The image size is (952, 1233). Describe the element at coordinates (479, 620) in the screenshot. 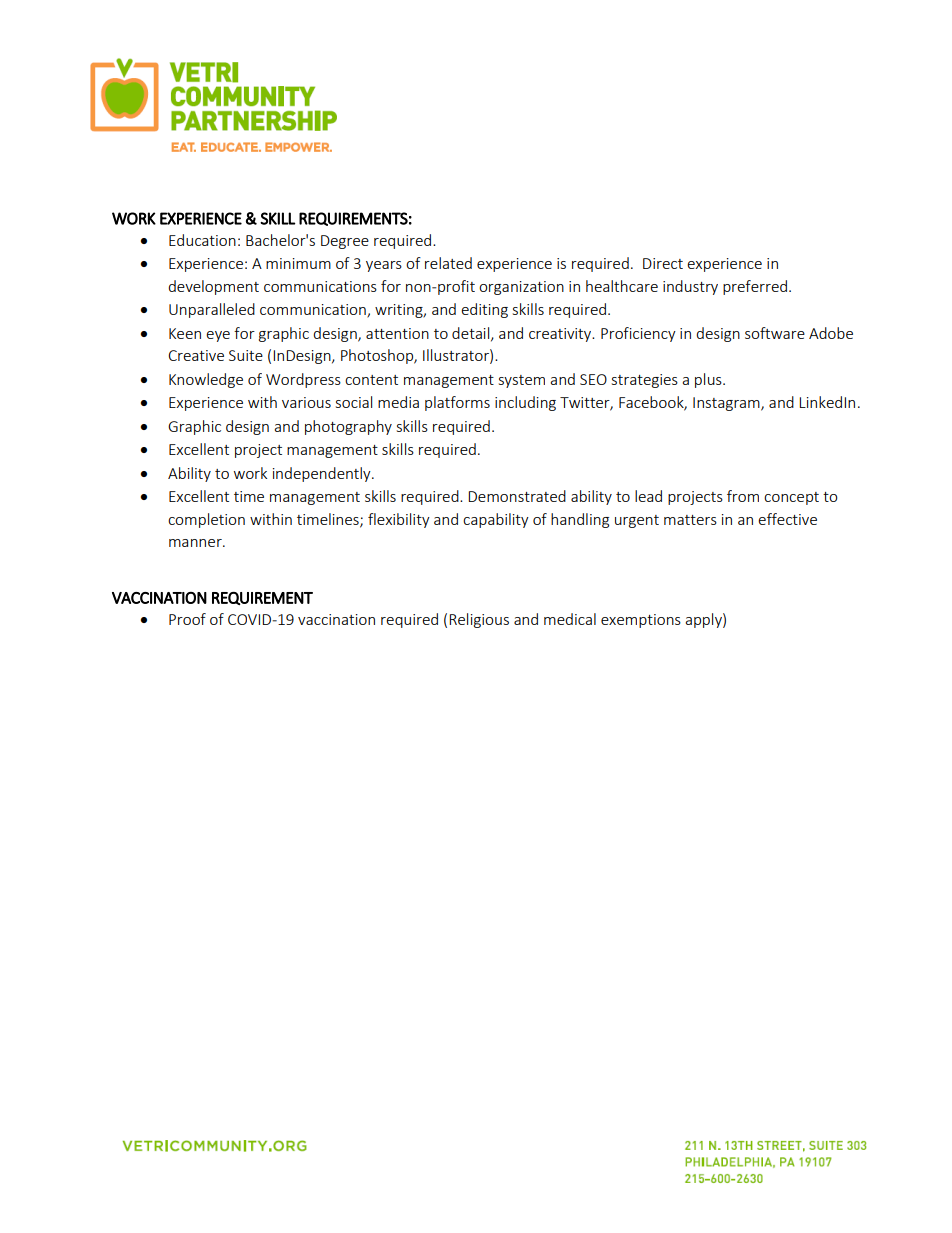

I see `Religious` at that location.
